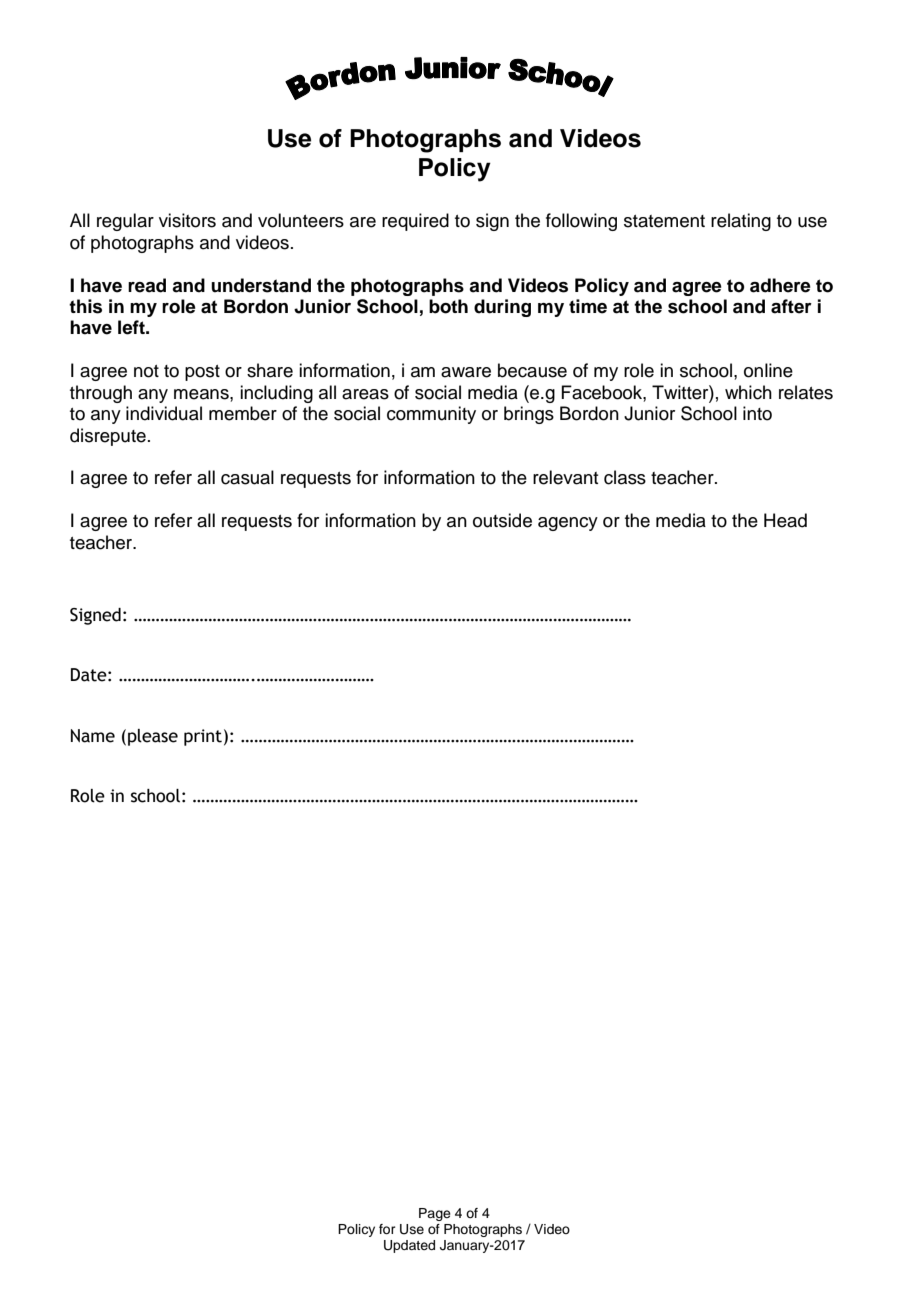 The image size is (924, 1308). What do you see at coordinates (187, 220) in the page?
I see `visitors` at bounding box center [187, 220].
